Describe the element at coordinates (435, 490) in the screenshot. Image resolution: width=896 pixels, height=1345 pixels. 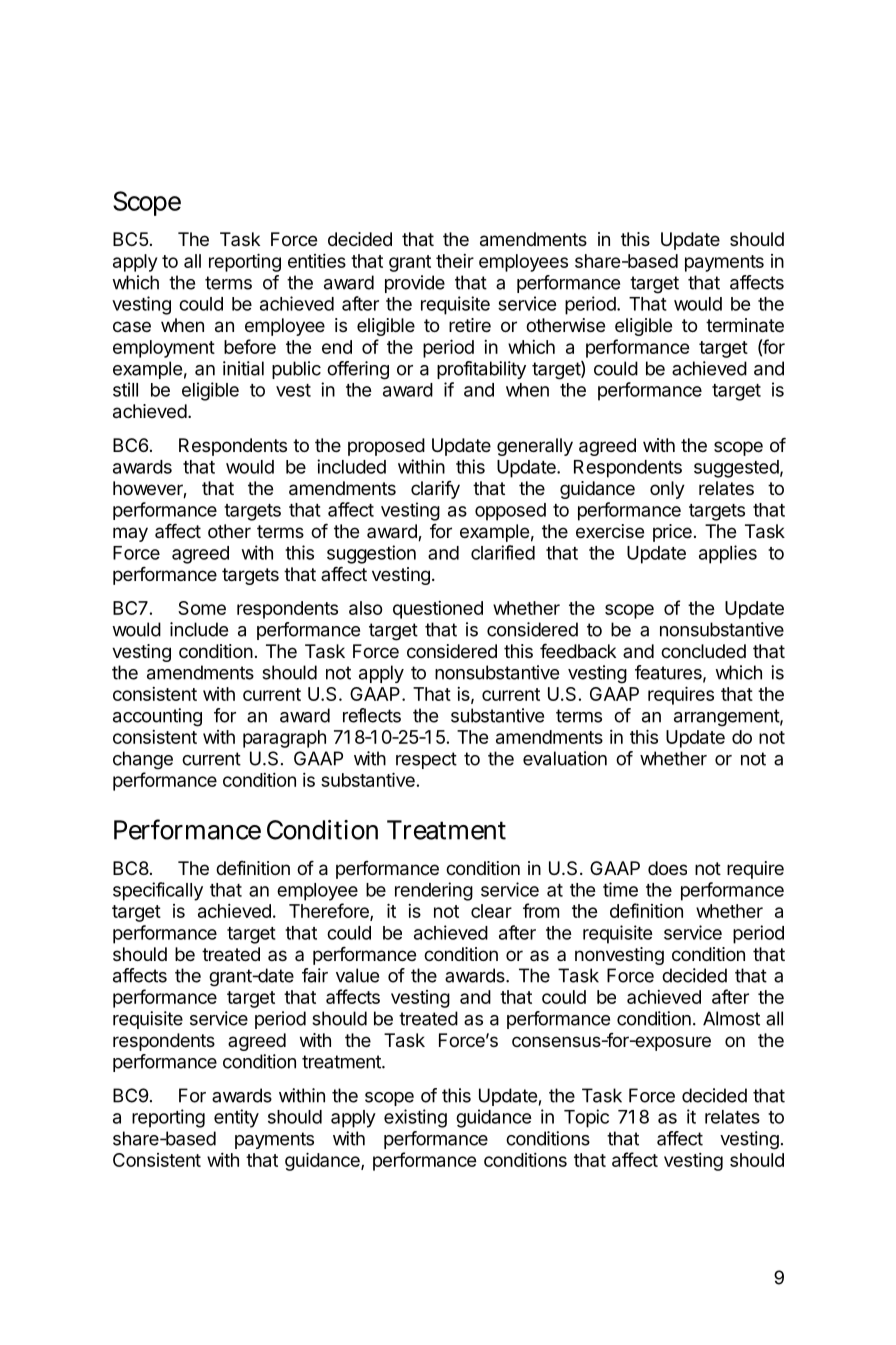
I see `clarify` at that location.
